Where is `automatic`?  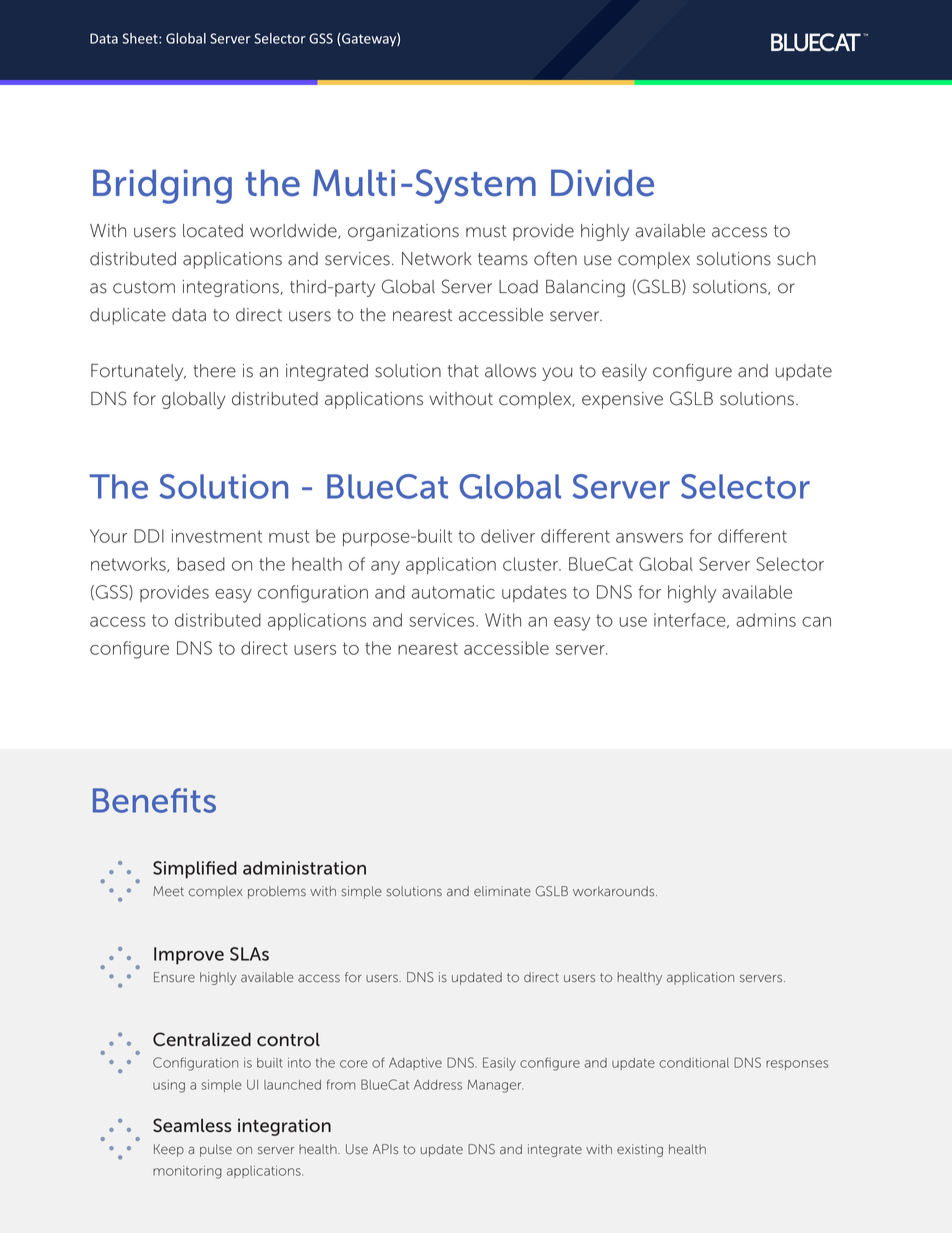 automatic is located at coordinates (453, 592).
